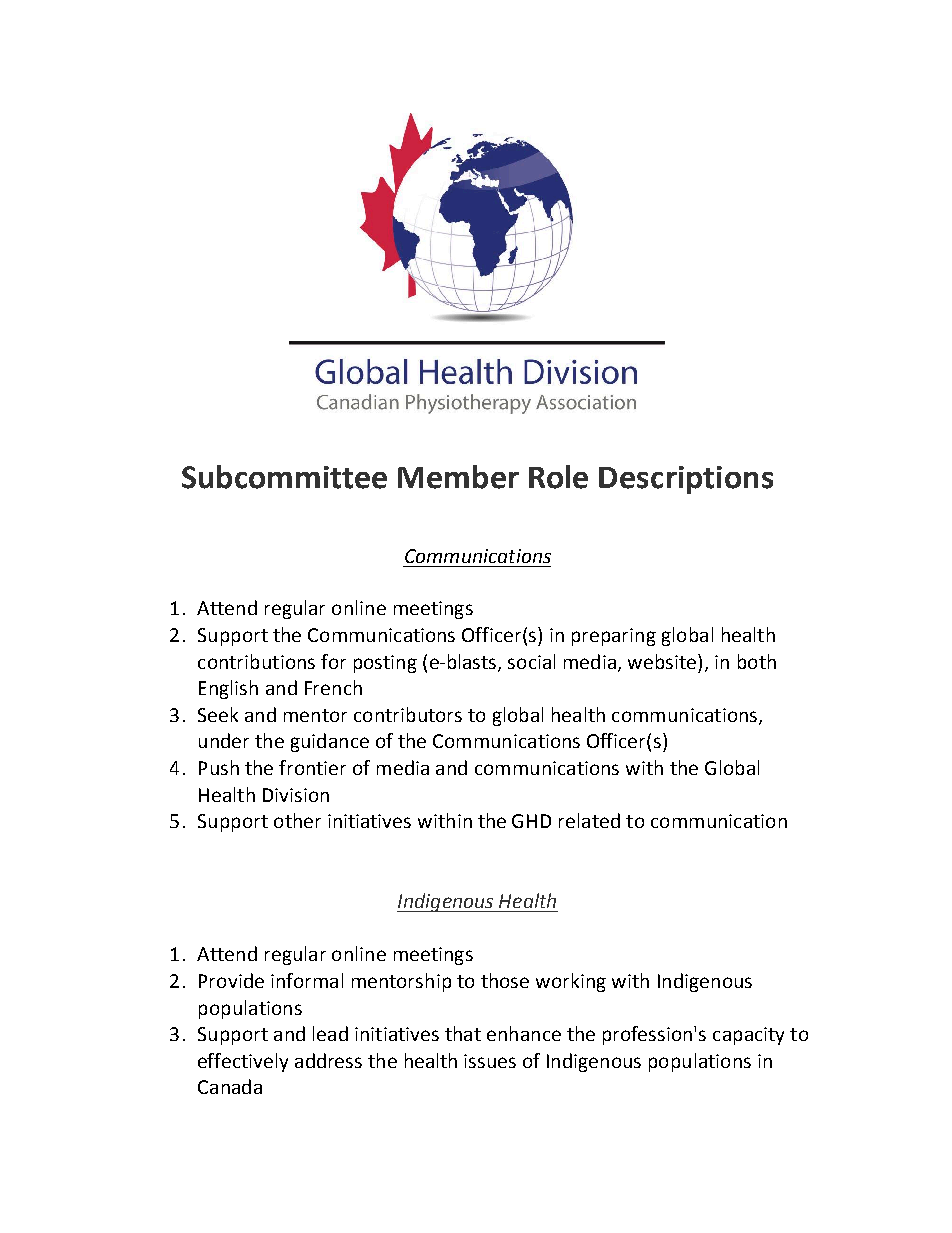  What do you see at coordinates (284, 477) in the page?
I see `Subcommittee` at bounding box center [284, 477].
